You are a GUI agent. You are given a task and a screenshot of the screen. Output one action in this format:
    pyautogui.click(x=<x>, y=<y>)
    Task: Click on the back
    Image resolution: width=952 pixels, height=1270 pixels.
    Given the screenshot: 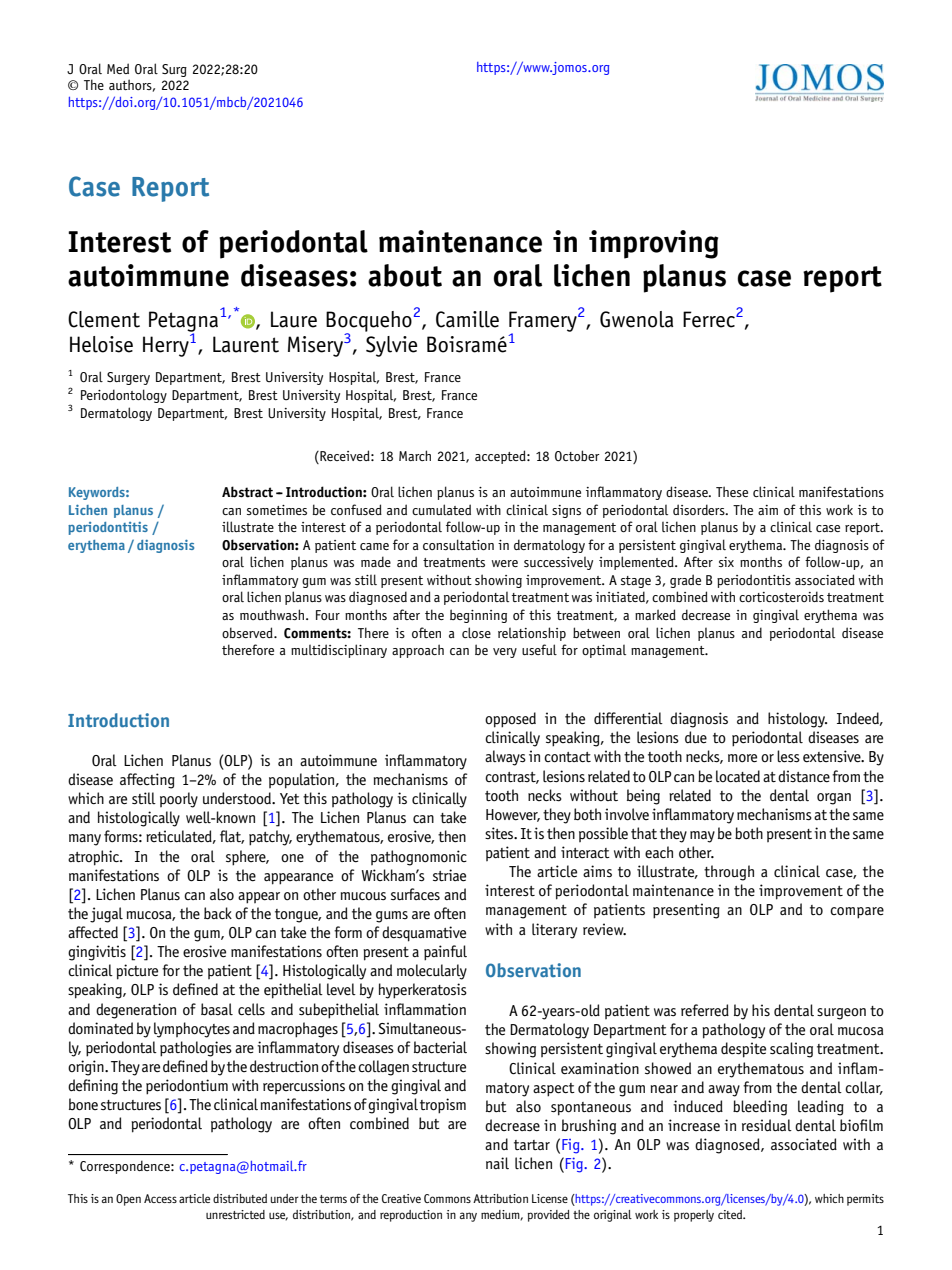 What is the action you would take?
    pyautogui.click(x=218, y=913)
